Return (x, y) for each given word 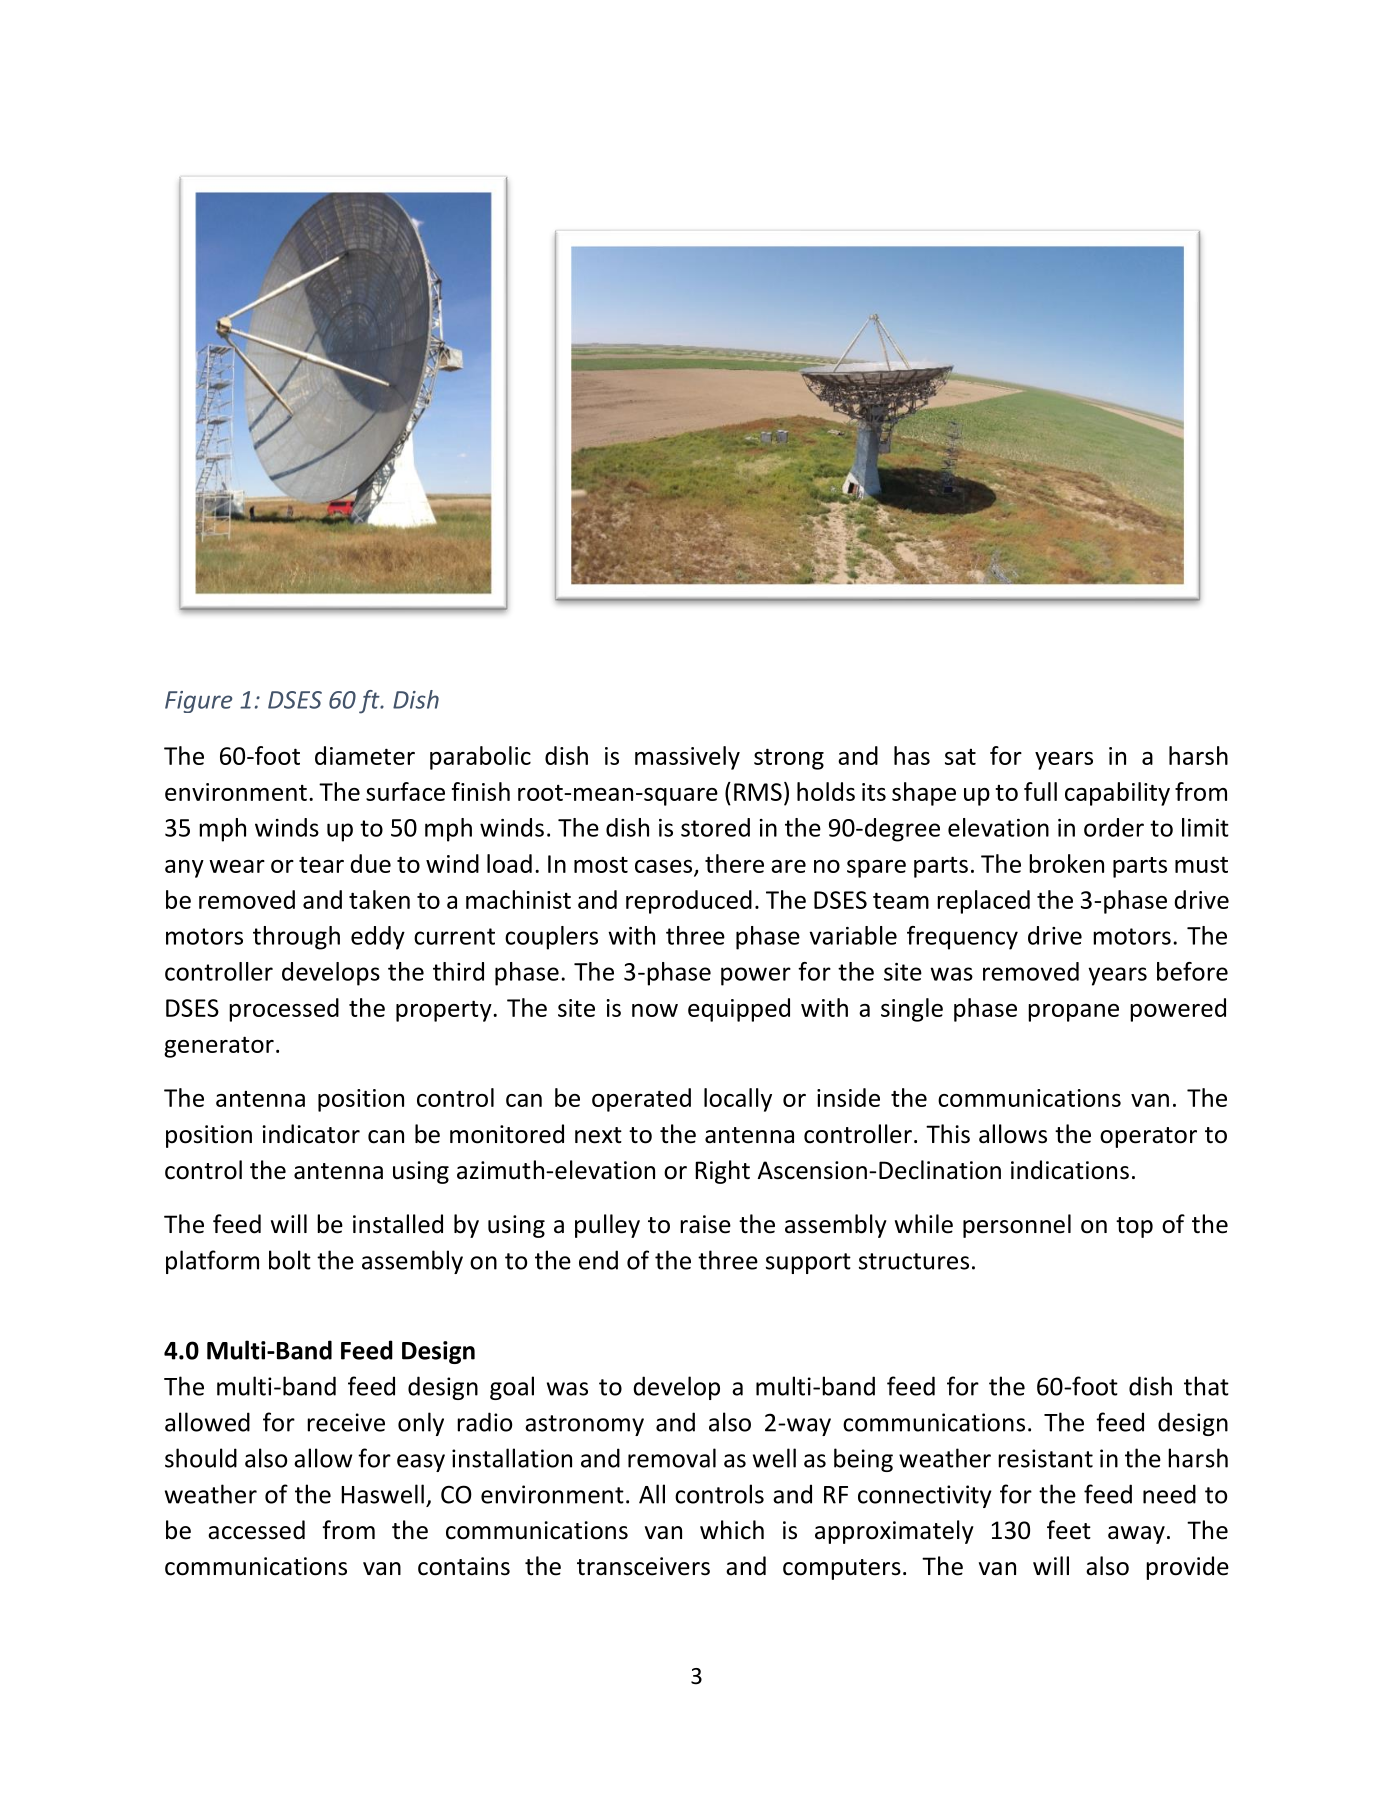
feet (1069, 1530)
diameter (365, 755)
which (732, 1530)
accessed (256, 1530)
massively (687, 758)
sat (960, 757)
